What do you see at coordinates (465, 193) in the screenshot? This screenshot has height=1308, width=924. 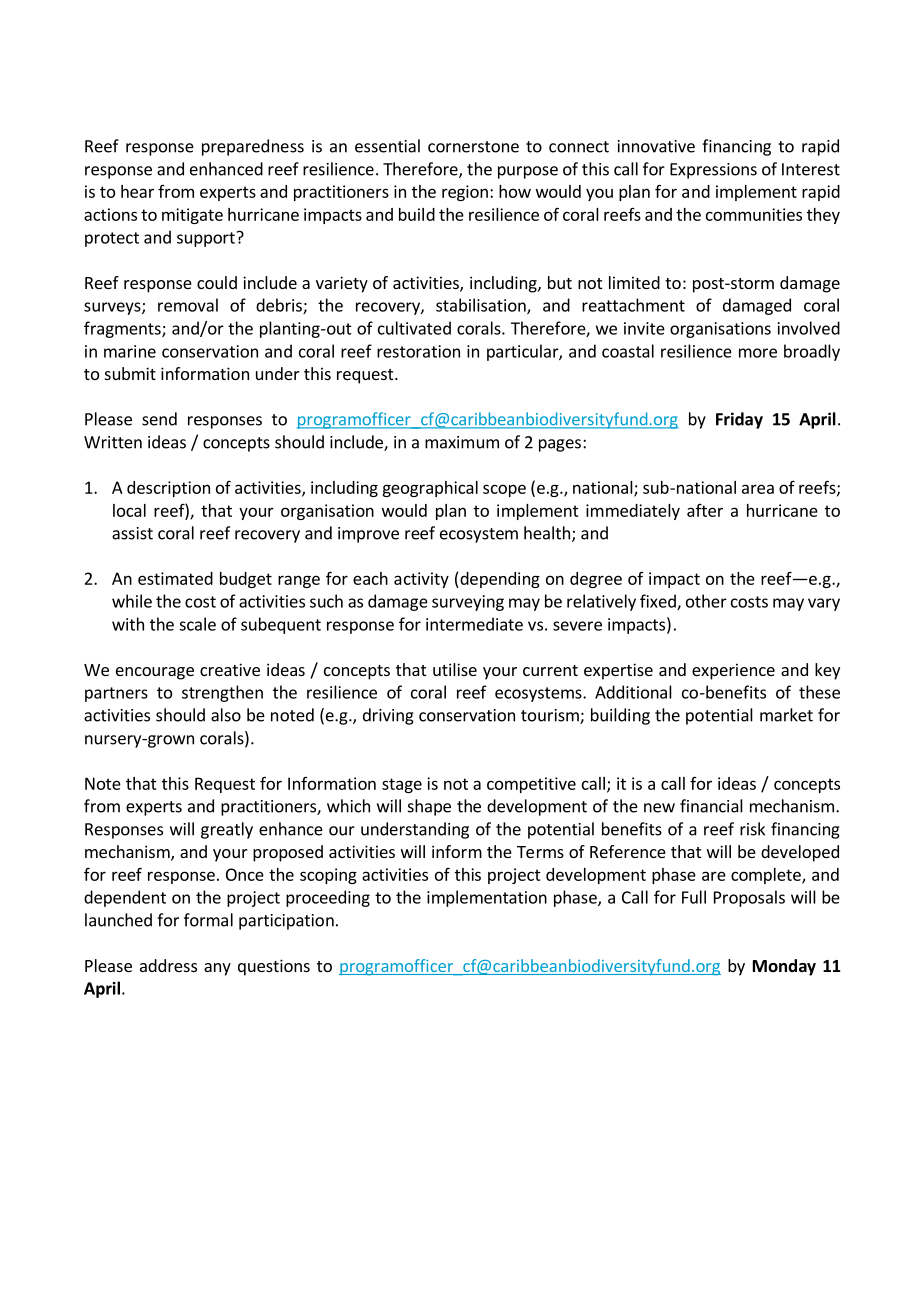 I see `region` at bounding box center [465, 193].
